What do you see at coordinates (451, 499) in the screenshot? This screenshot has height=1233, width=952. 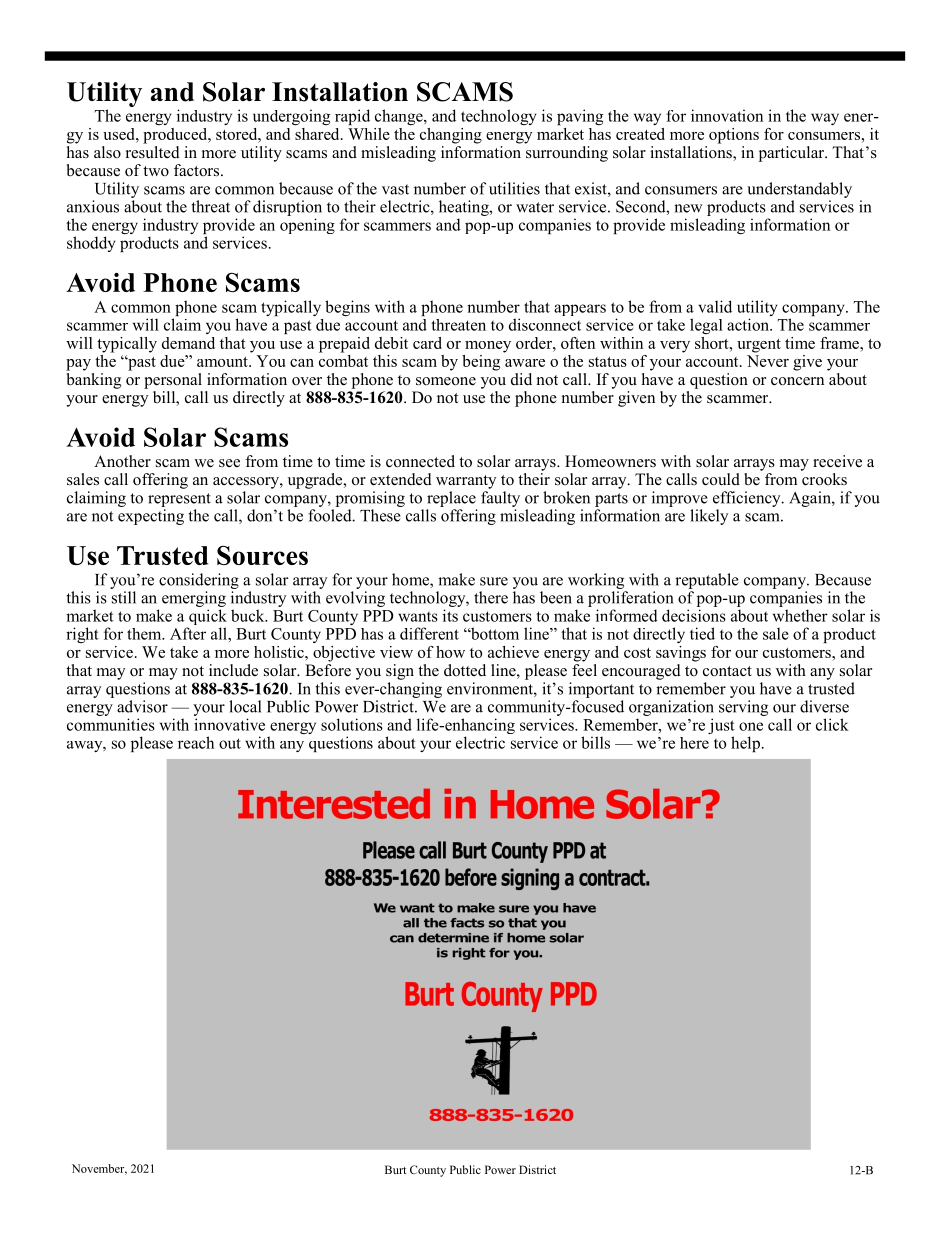 I see `replace` at bounding box center [451, 499].
